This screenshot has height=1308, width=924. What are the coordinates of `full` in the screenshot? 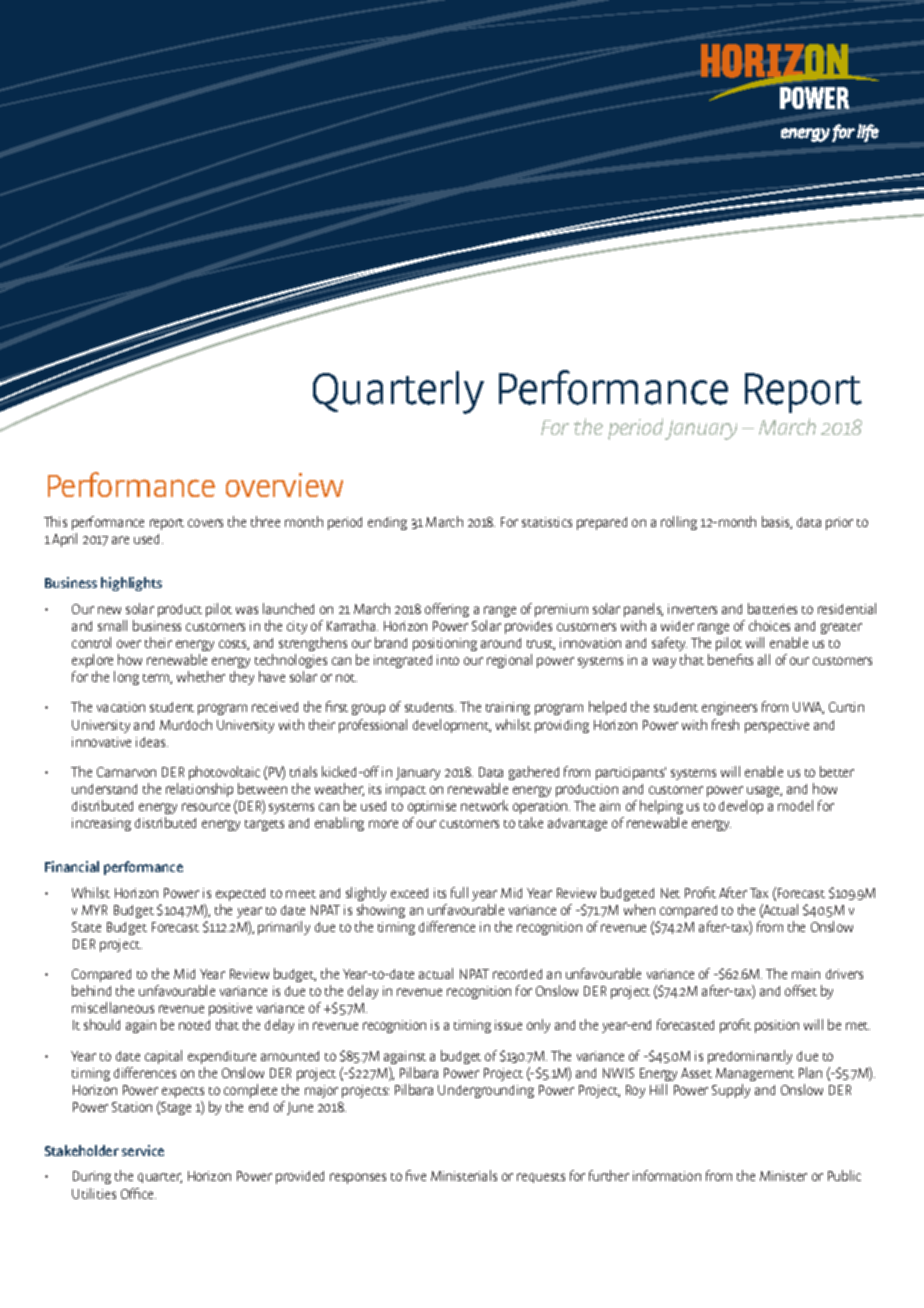 It's located at (459, 892).
